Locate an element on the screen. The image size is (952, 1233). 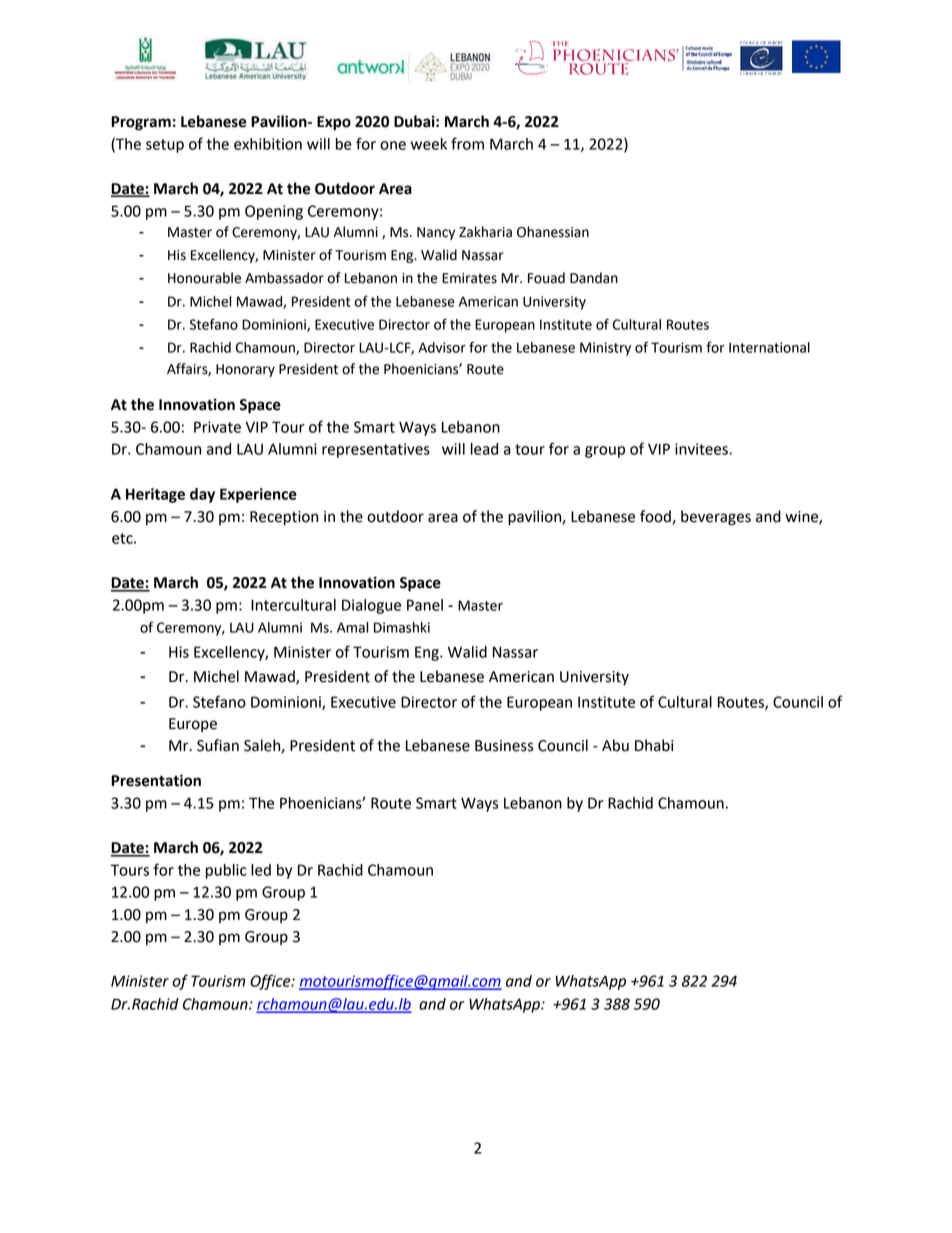
lead is located at coordinates (484, 449).
